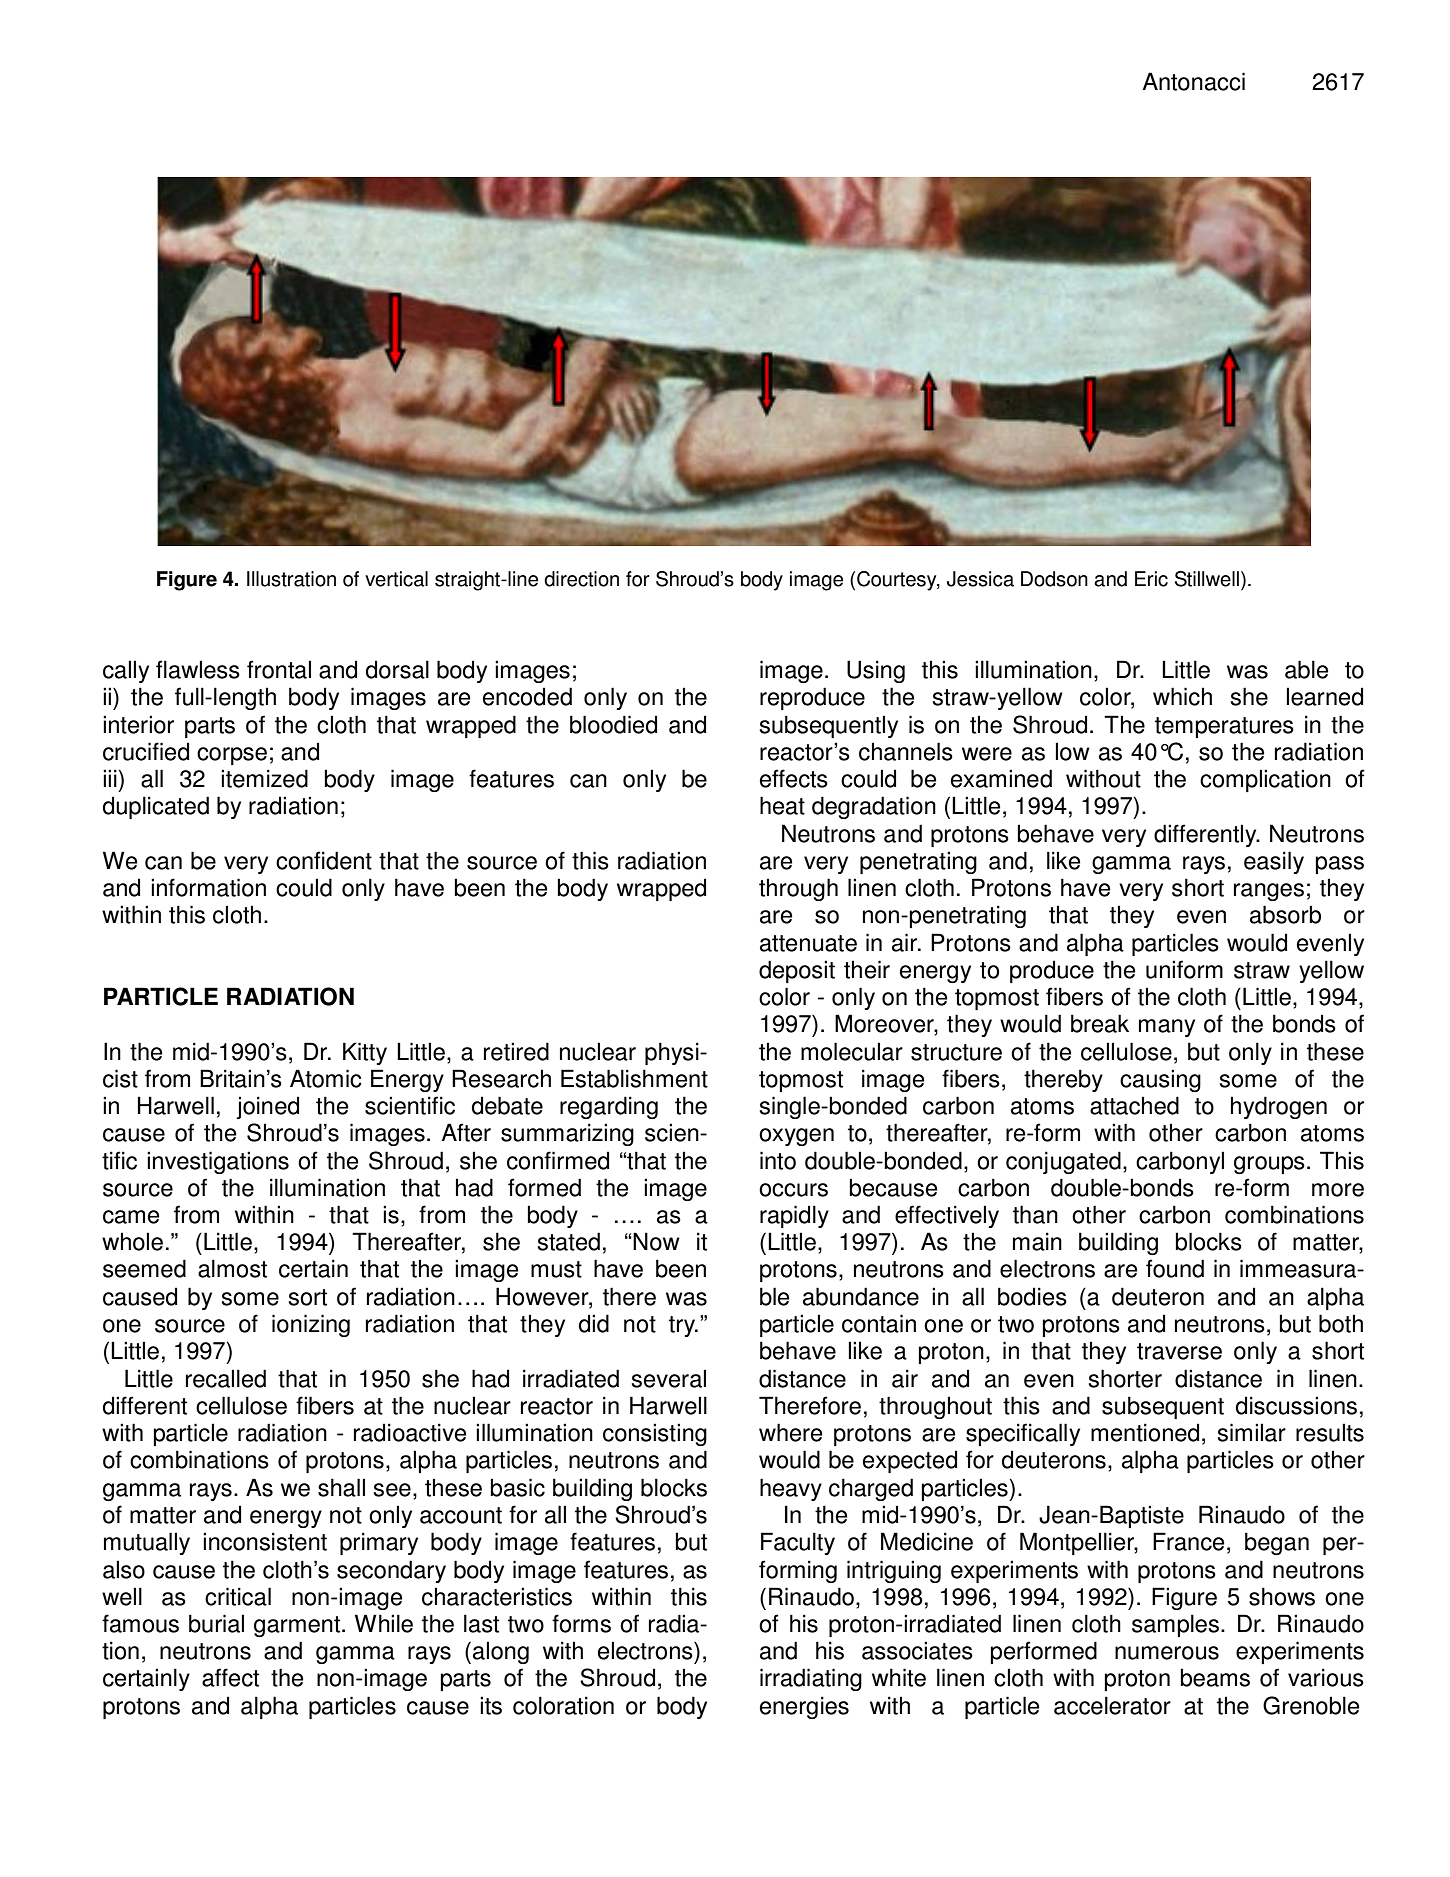 The image size is (1450, 1877). I want to click on deposit, so click(797, 971).
